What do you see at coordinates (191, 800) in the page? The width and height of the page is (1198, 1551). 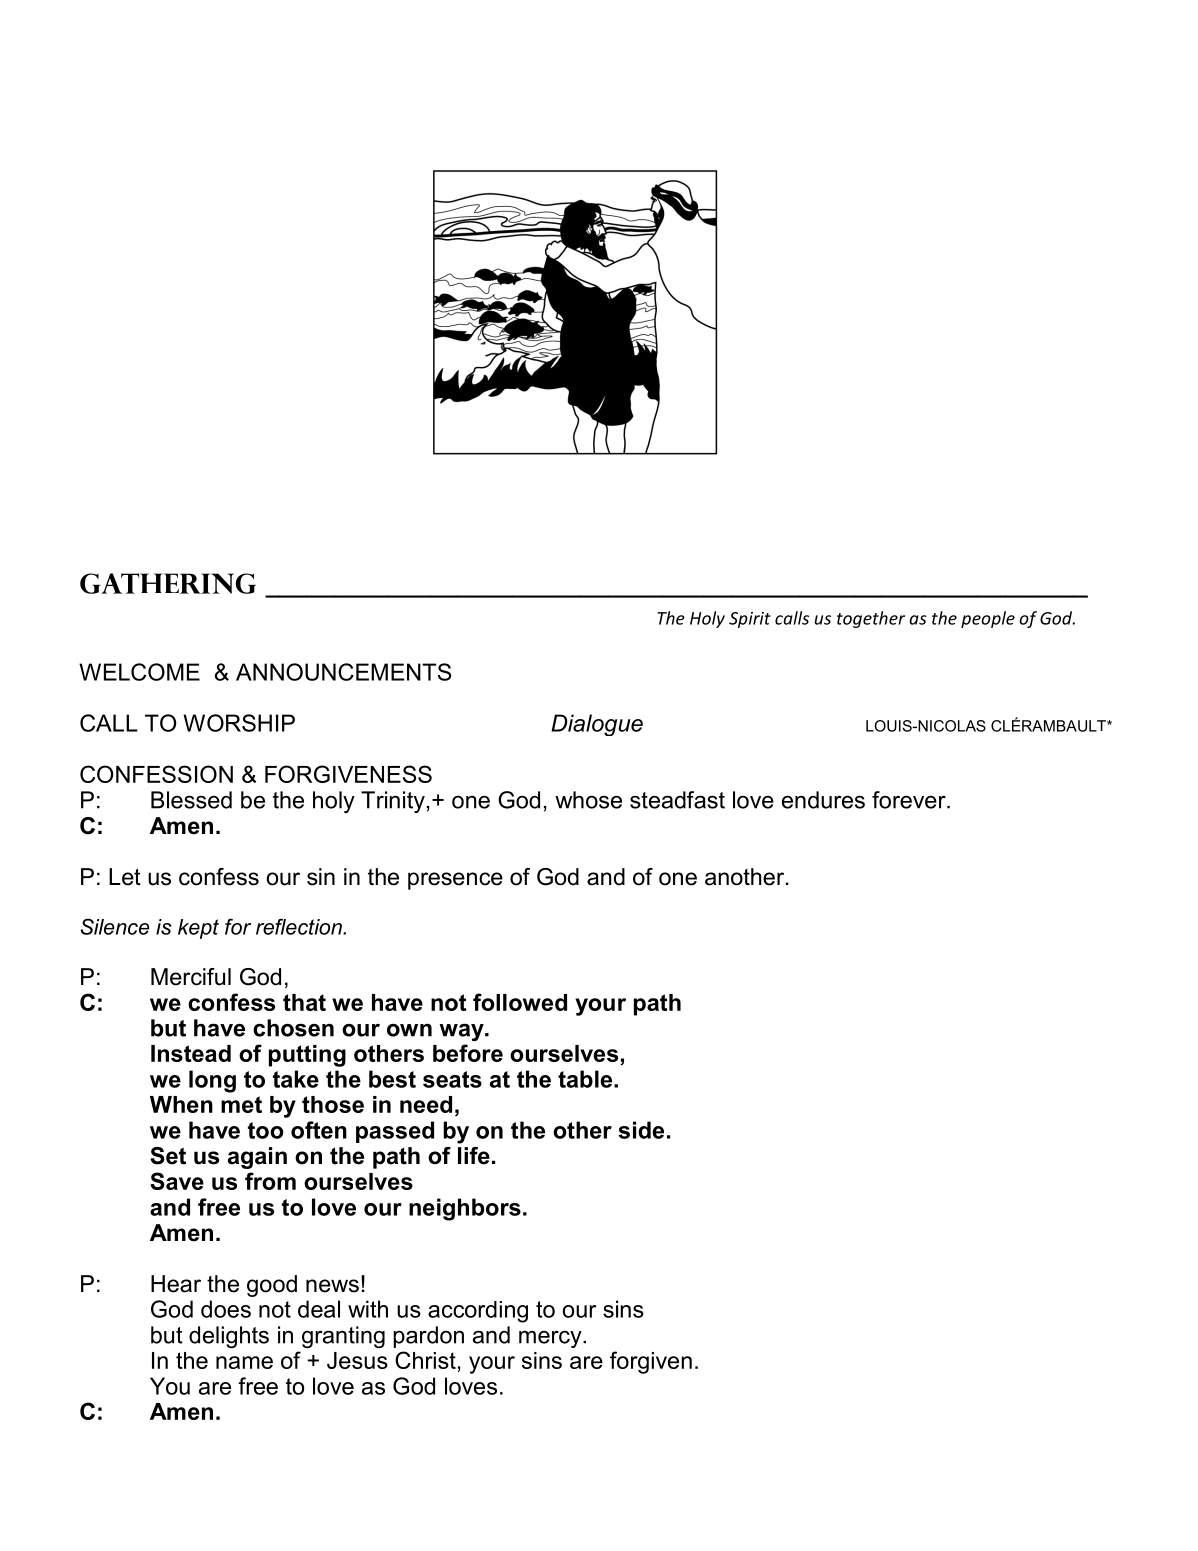 I see `Blessed` at bounding box center [191, 800].
